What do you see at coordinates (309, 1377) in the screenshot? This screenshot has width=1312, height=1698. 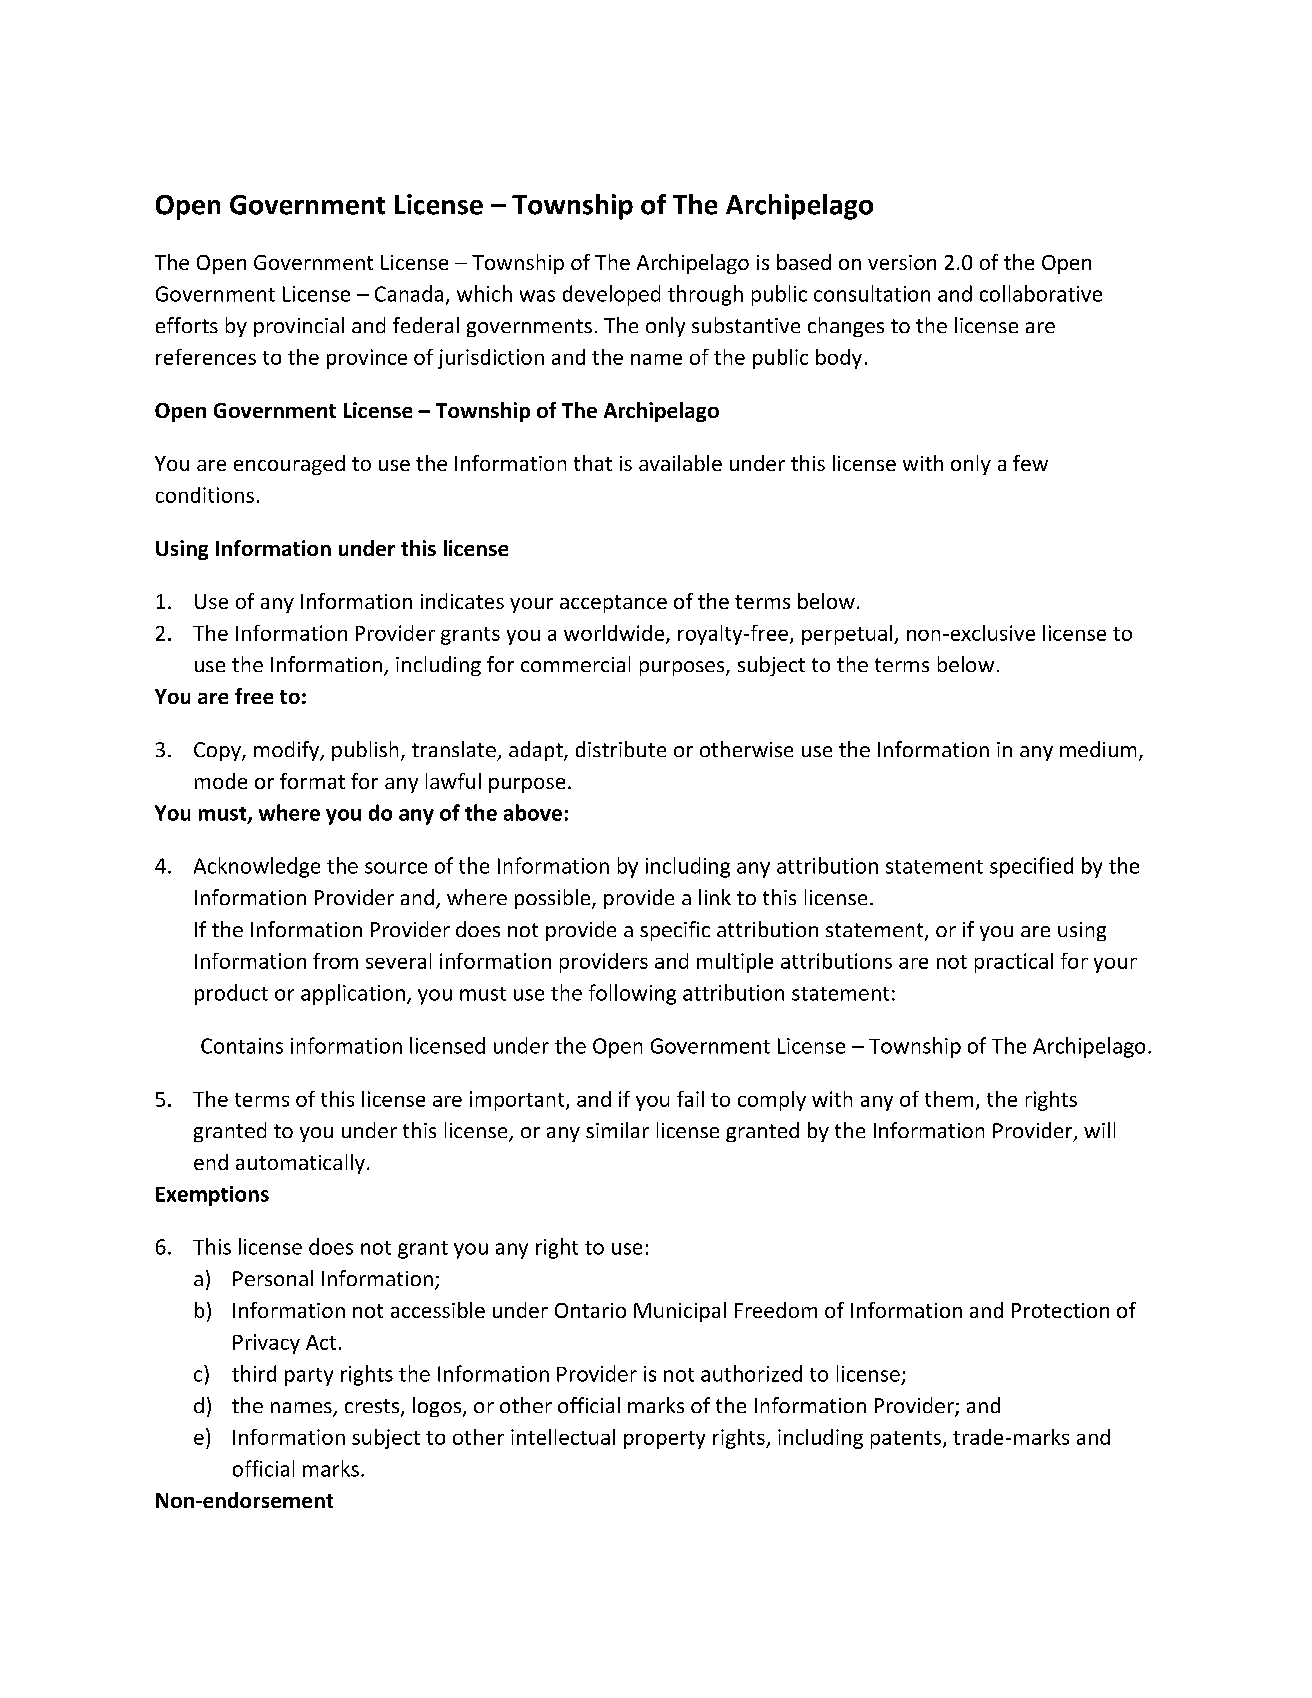 I see `party` at bounding box center [309, 1377].
